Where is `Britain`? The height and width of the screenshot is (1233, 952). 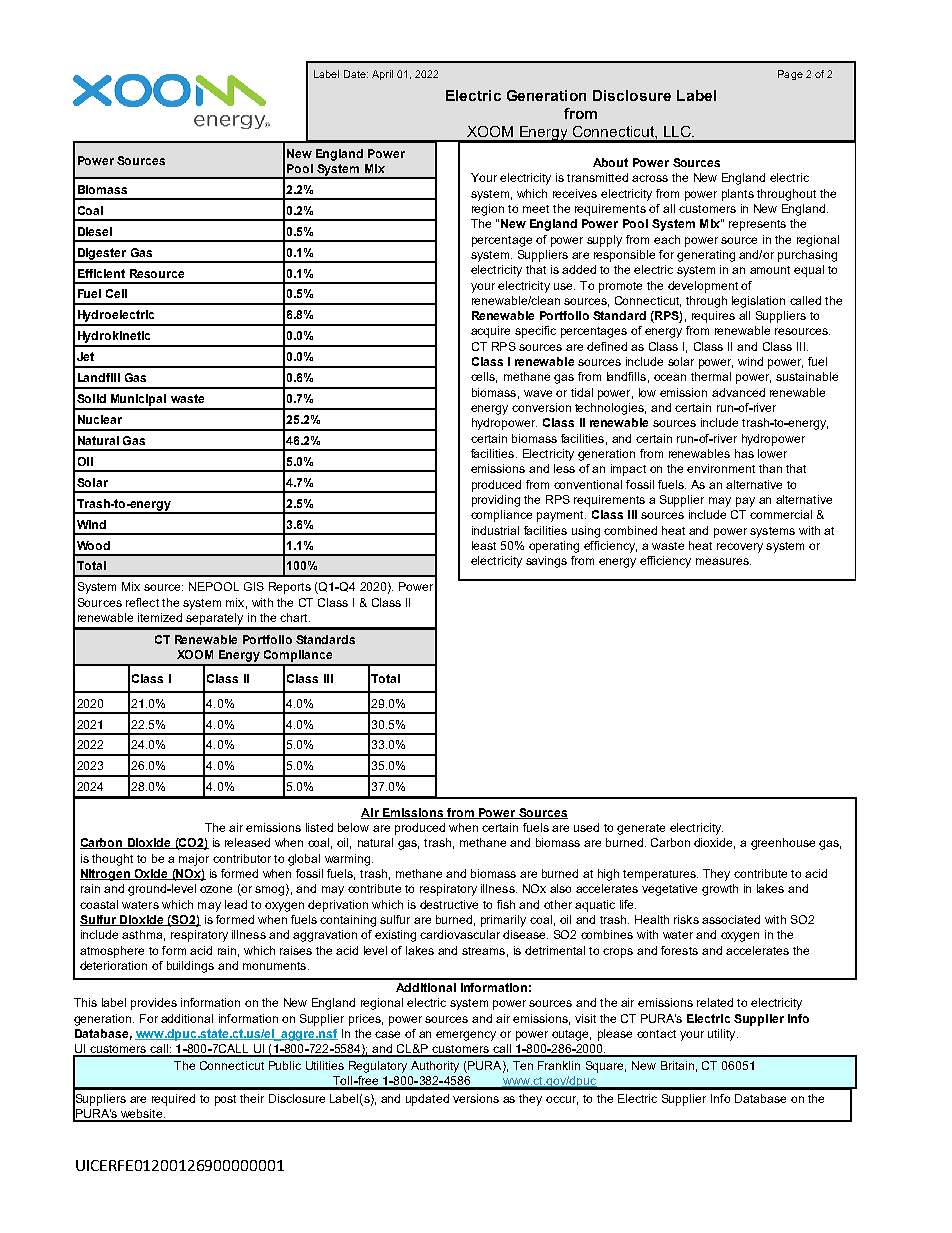
Britain is located at coordinates (677, 1065).
